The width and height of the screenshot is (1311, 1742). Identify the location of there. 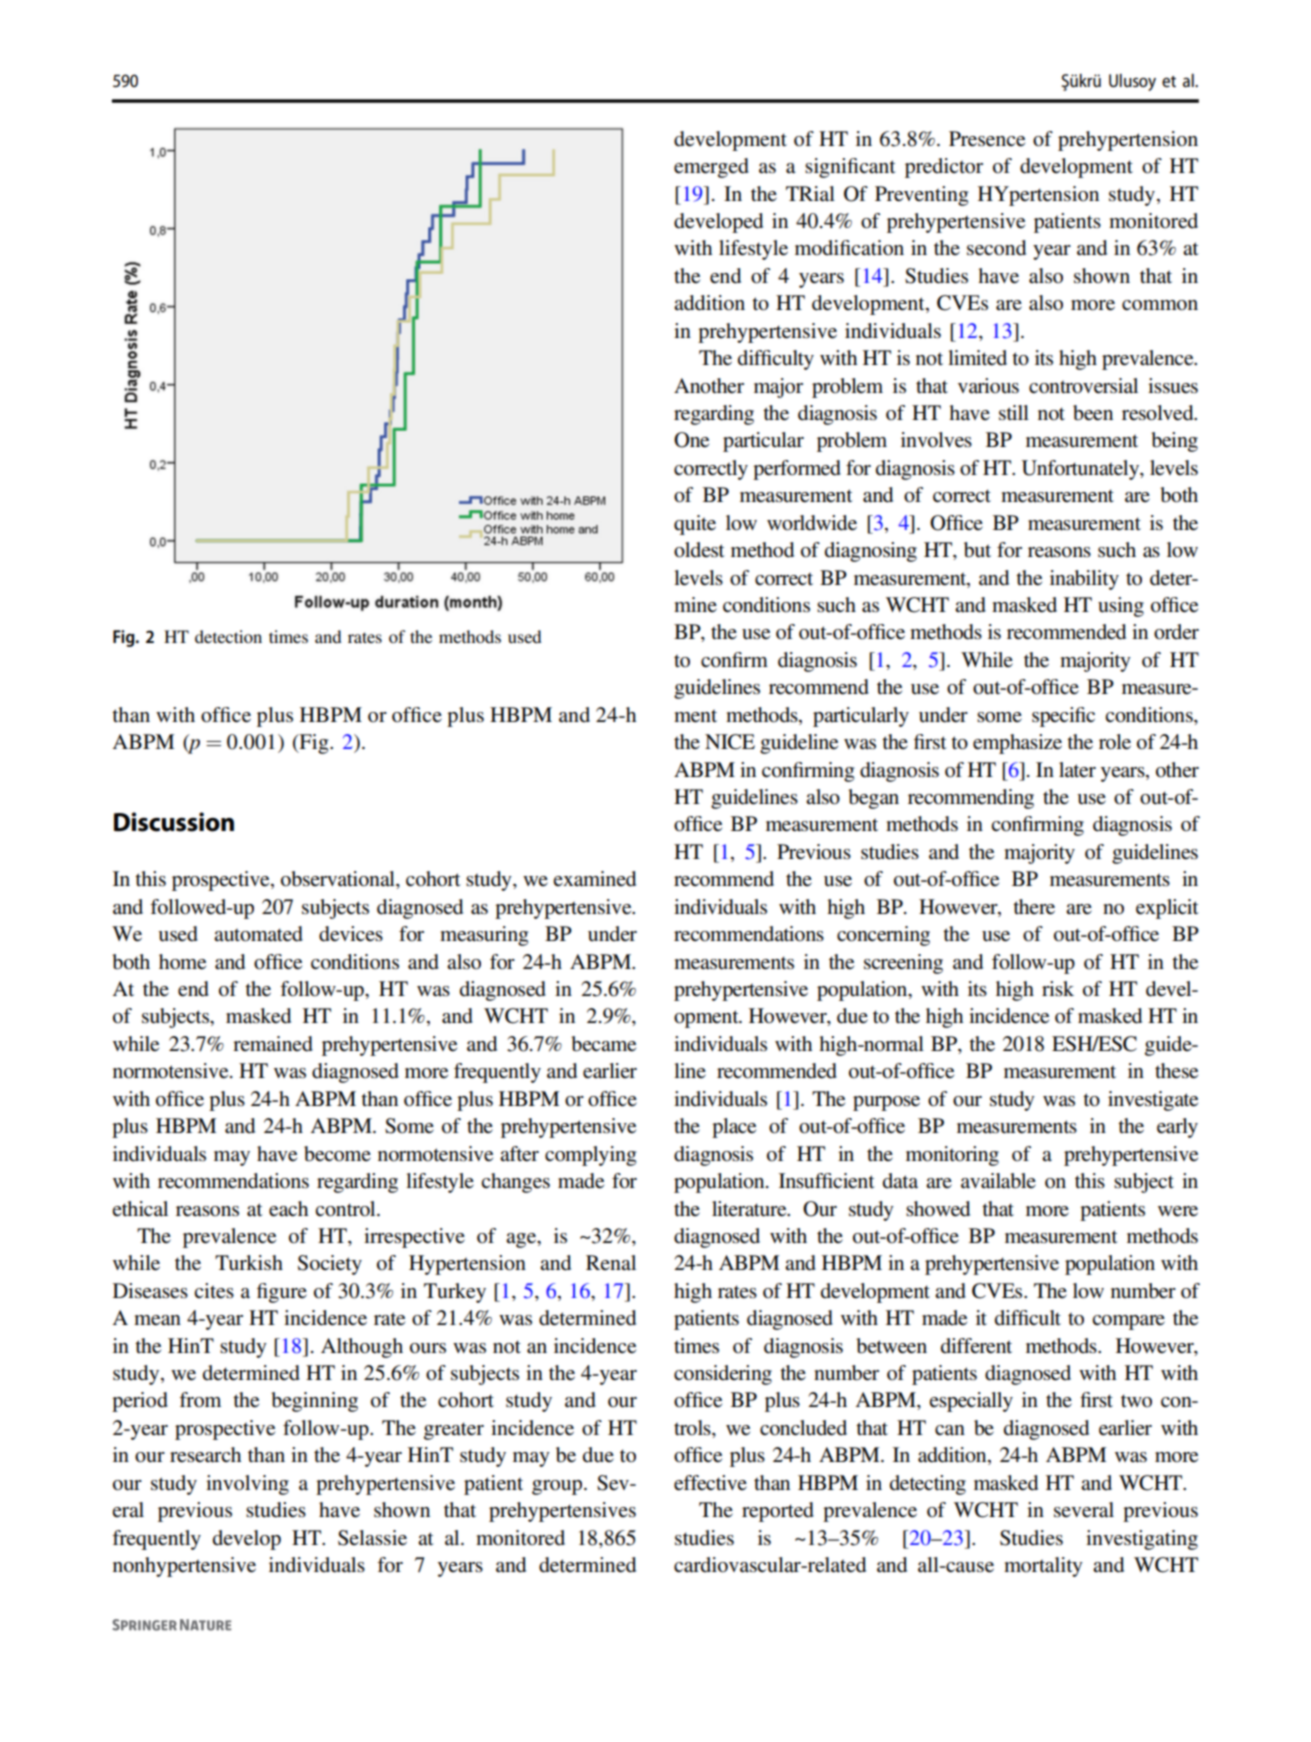
(1034, 907).
